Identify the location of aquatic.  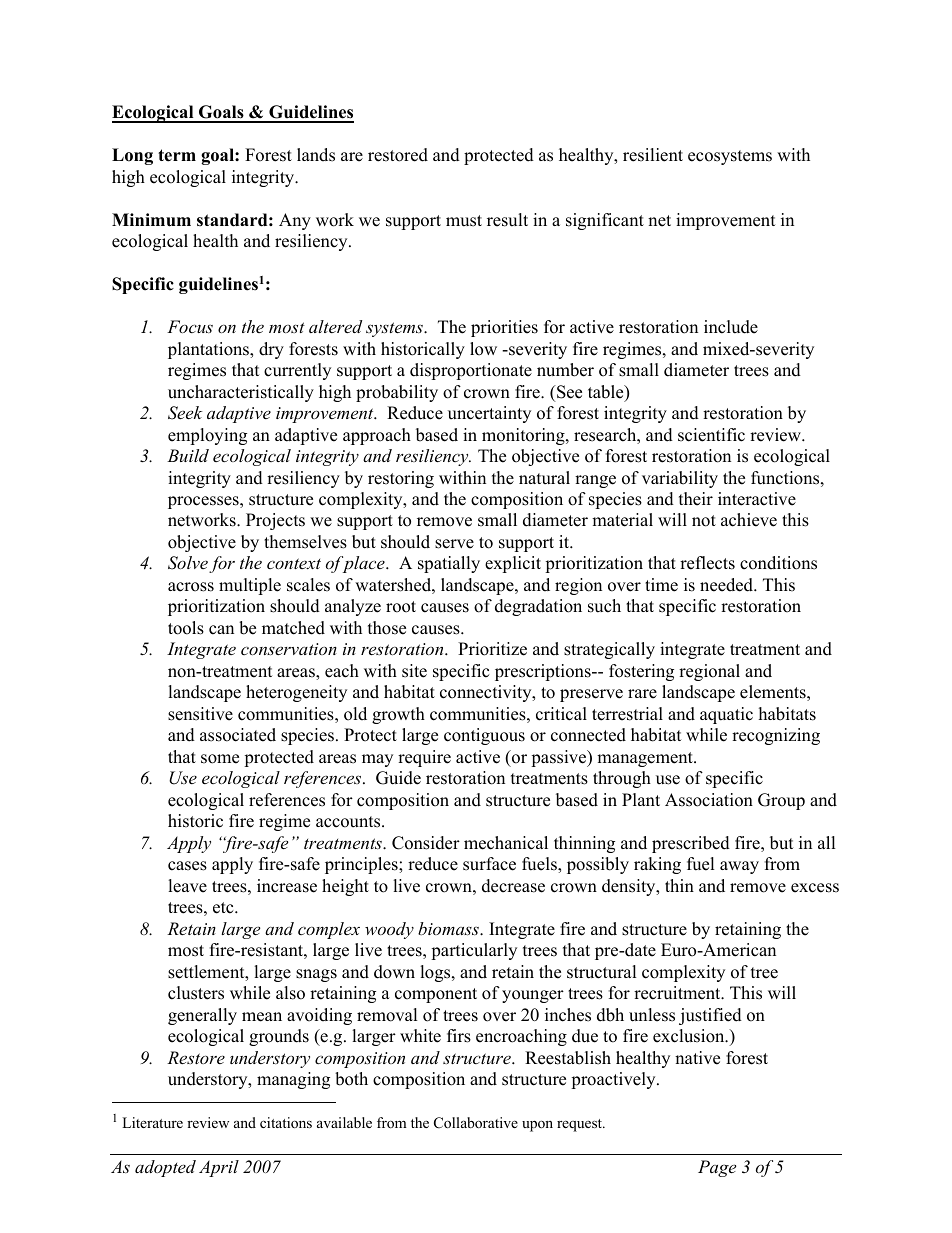
(726, 715).
